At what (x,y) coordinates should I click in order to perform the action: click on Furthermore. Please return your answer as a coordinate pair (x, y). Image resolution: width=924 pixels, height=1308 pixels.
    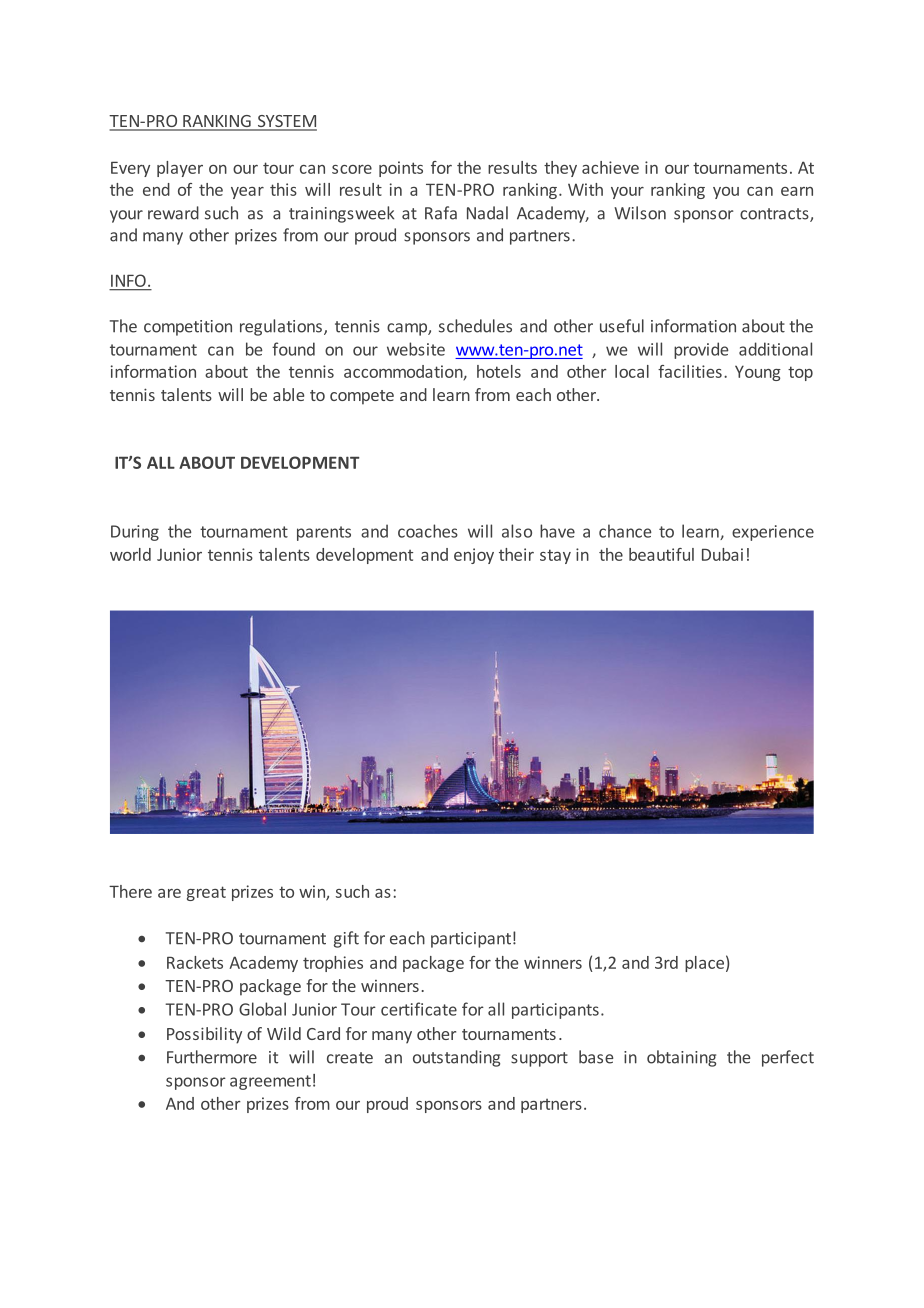
    Looking at the image, I should click on (212, 1057).
